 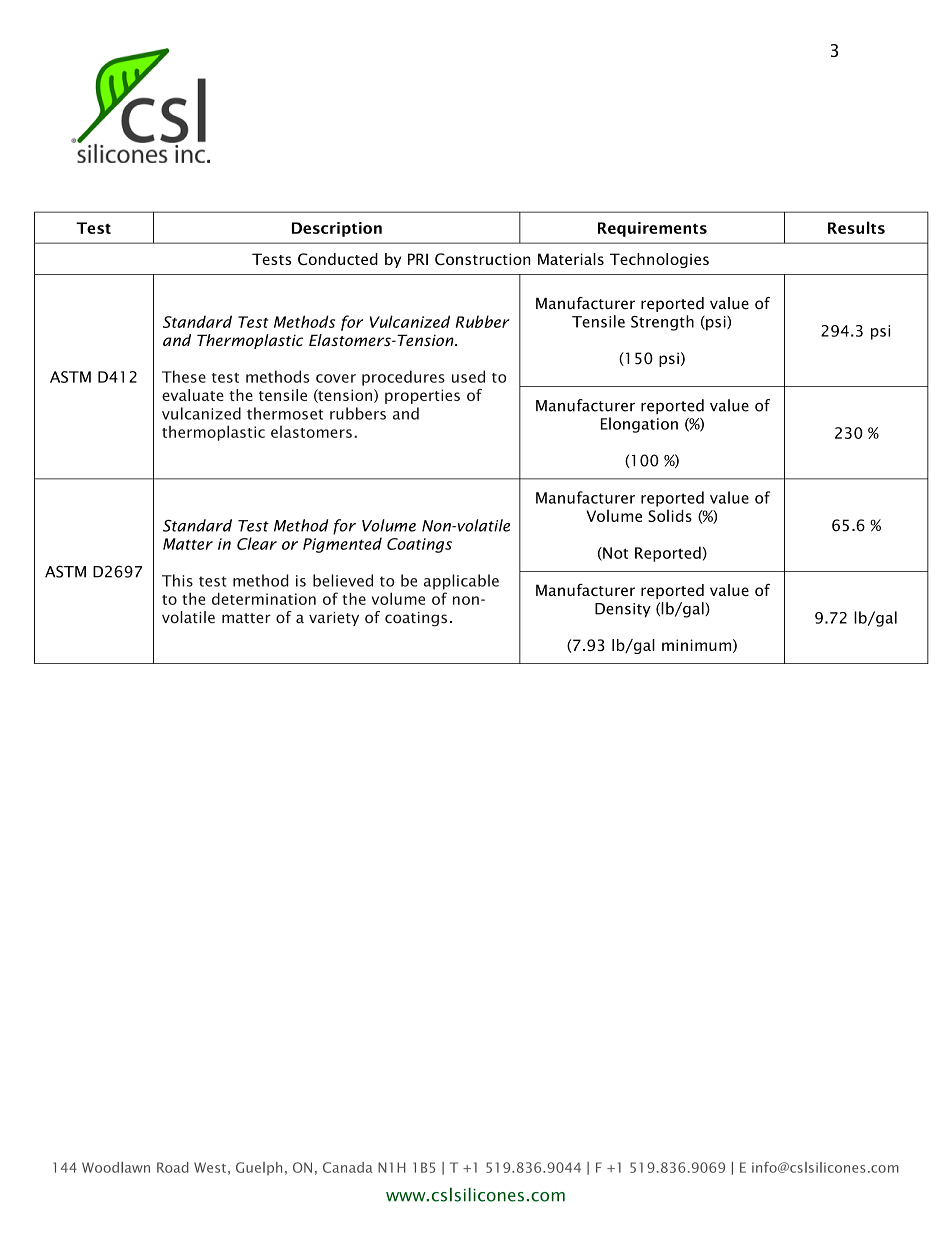 I want to click on variety, so click(x=334, y=619).
